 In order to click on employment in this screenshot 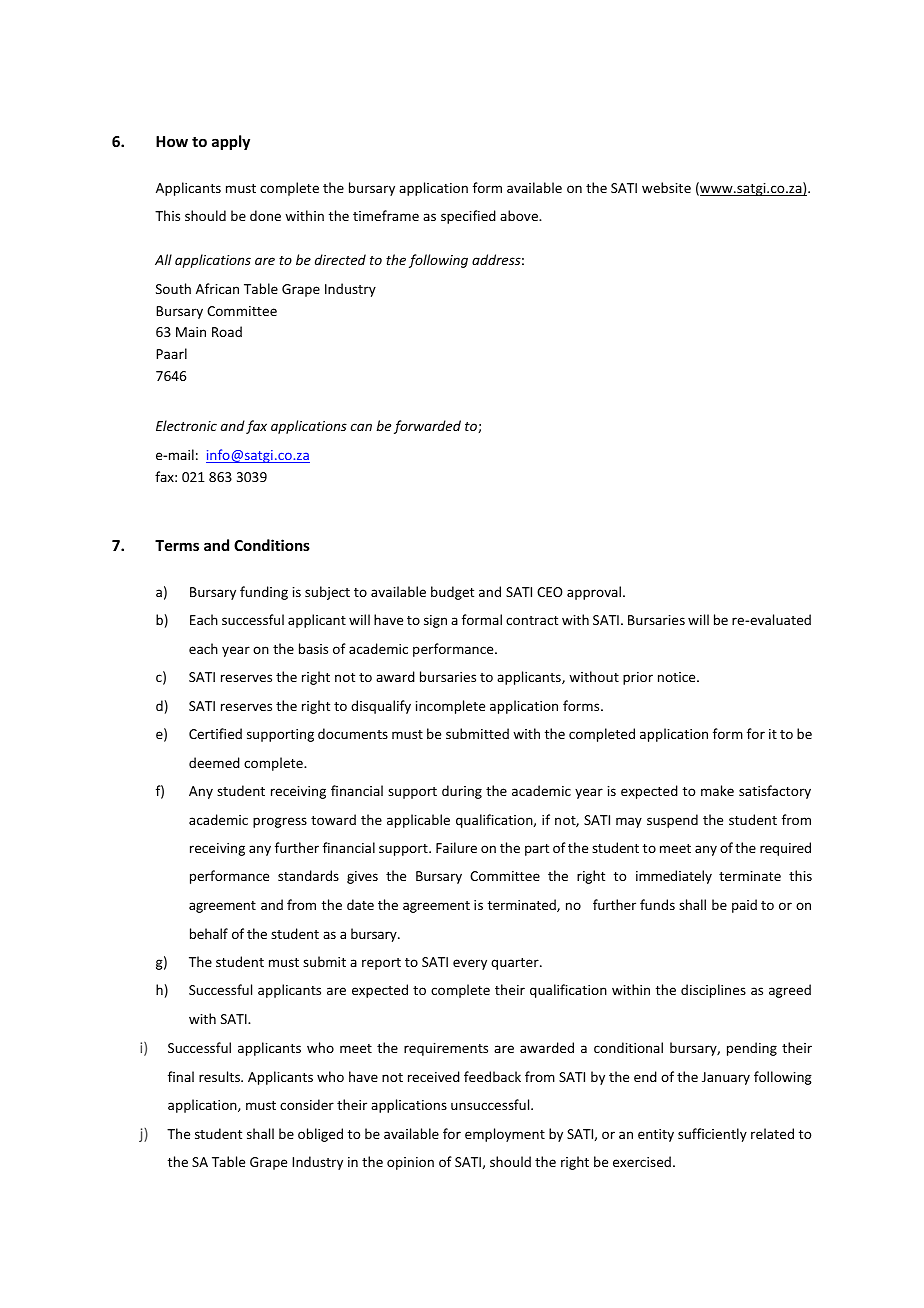, I will do `click(505, 1135)`.
